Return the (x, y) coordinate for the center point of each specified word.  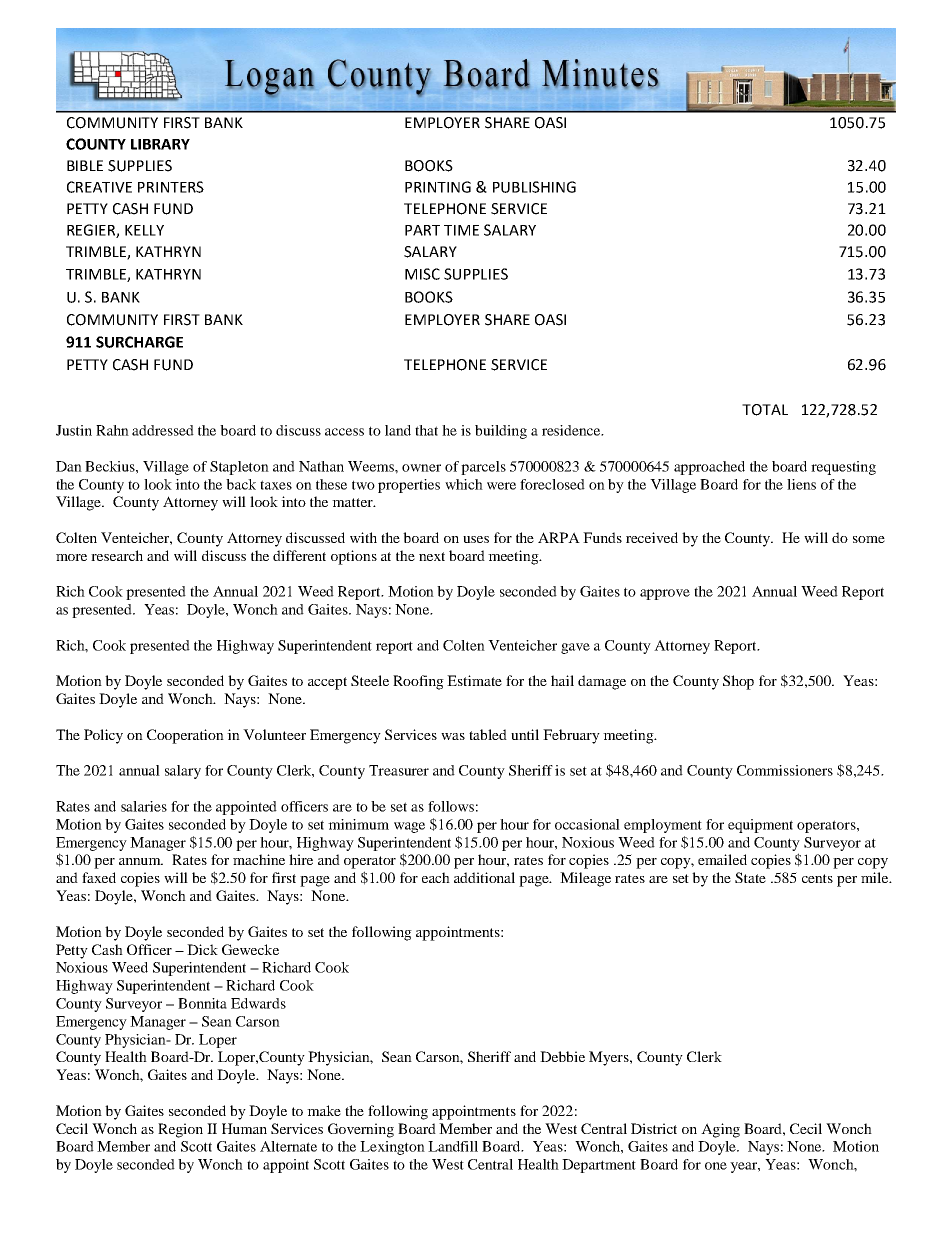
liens (801, 484)
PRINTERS (171, 187)
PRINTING (438, 187)
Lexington (392, 1148)
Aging (720, 1130)
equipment (760, 826)
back (241, 484)
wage (409, 827)
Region (180, 1130)
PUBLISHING (534, 187)
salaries (144, 806)
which (464, 484)
